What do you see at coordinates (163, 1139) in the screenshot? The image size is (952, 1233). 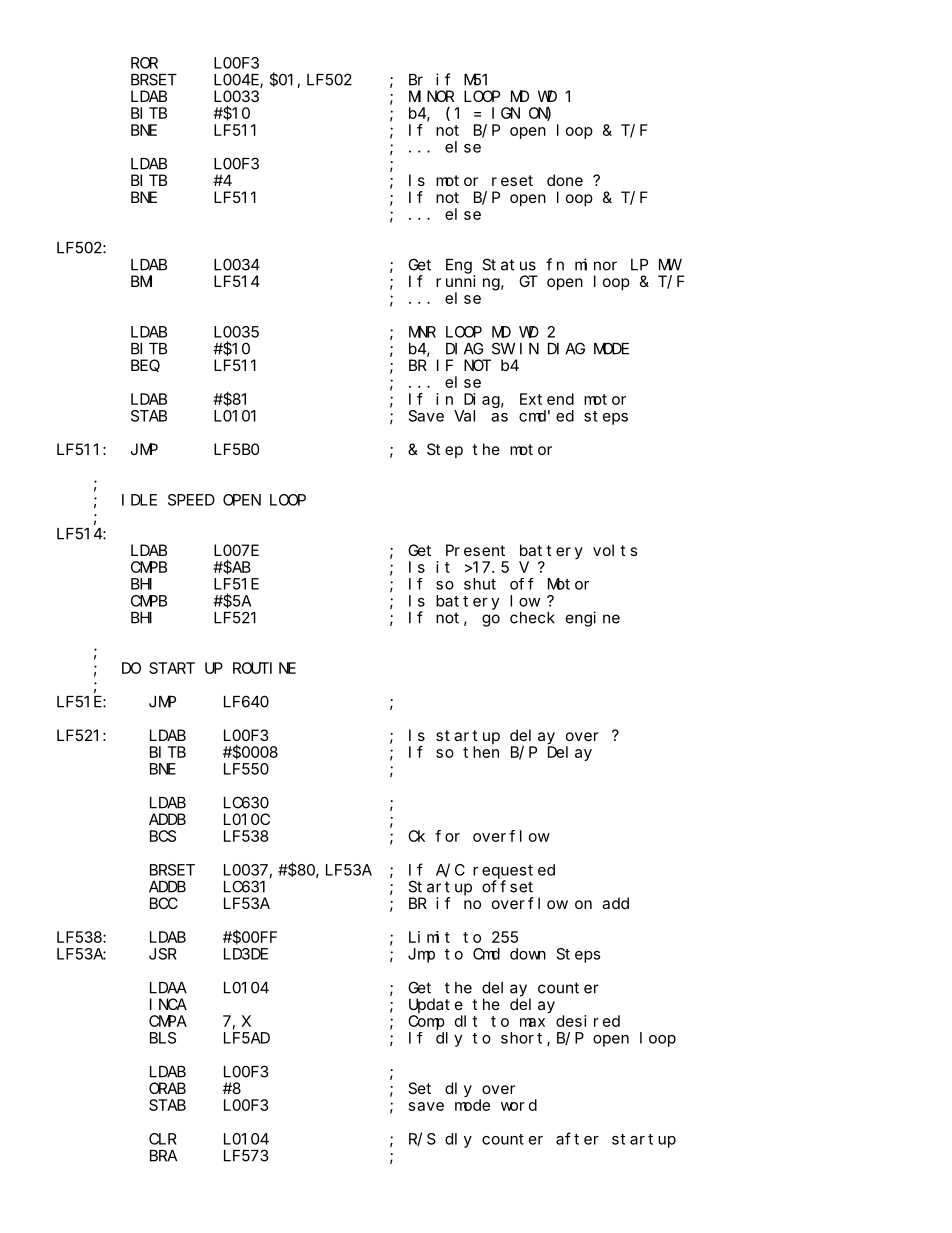 I see `CLR` at bounding box center [163, 1139].
